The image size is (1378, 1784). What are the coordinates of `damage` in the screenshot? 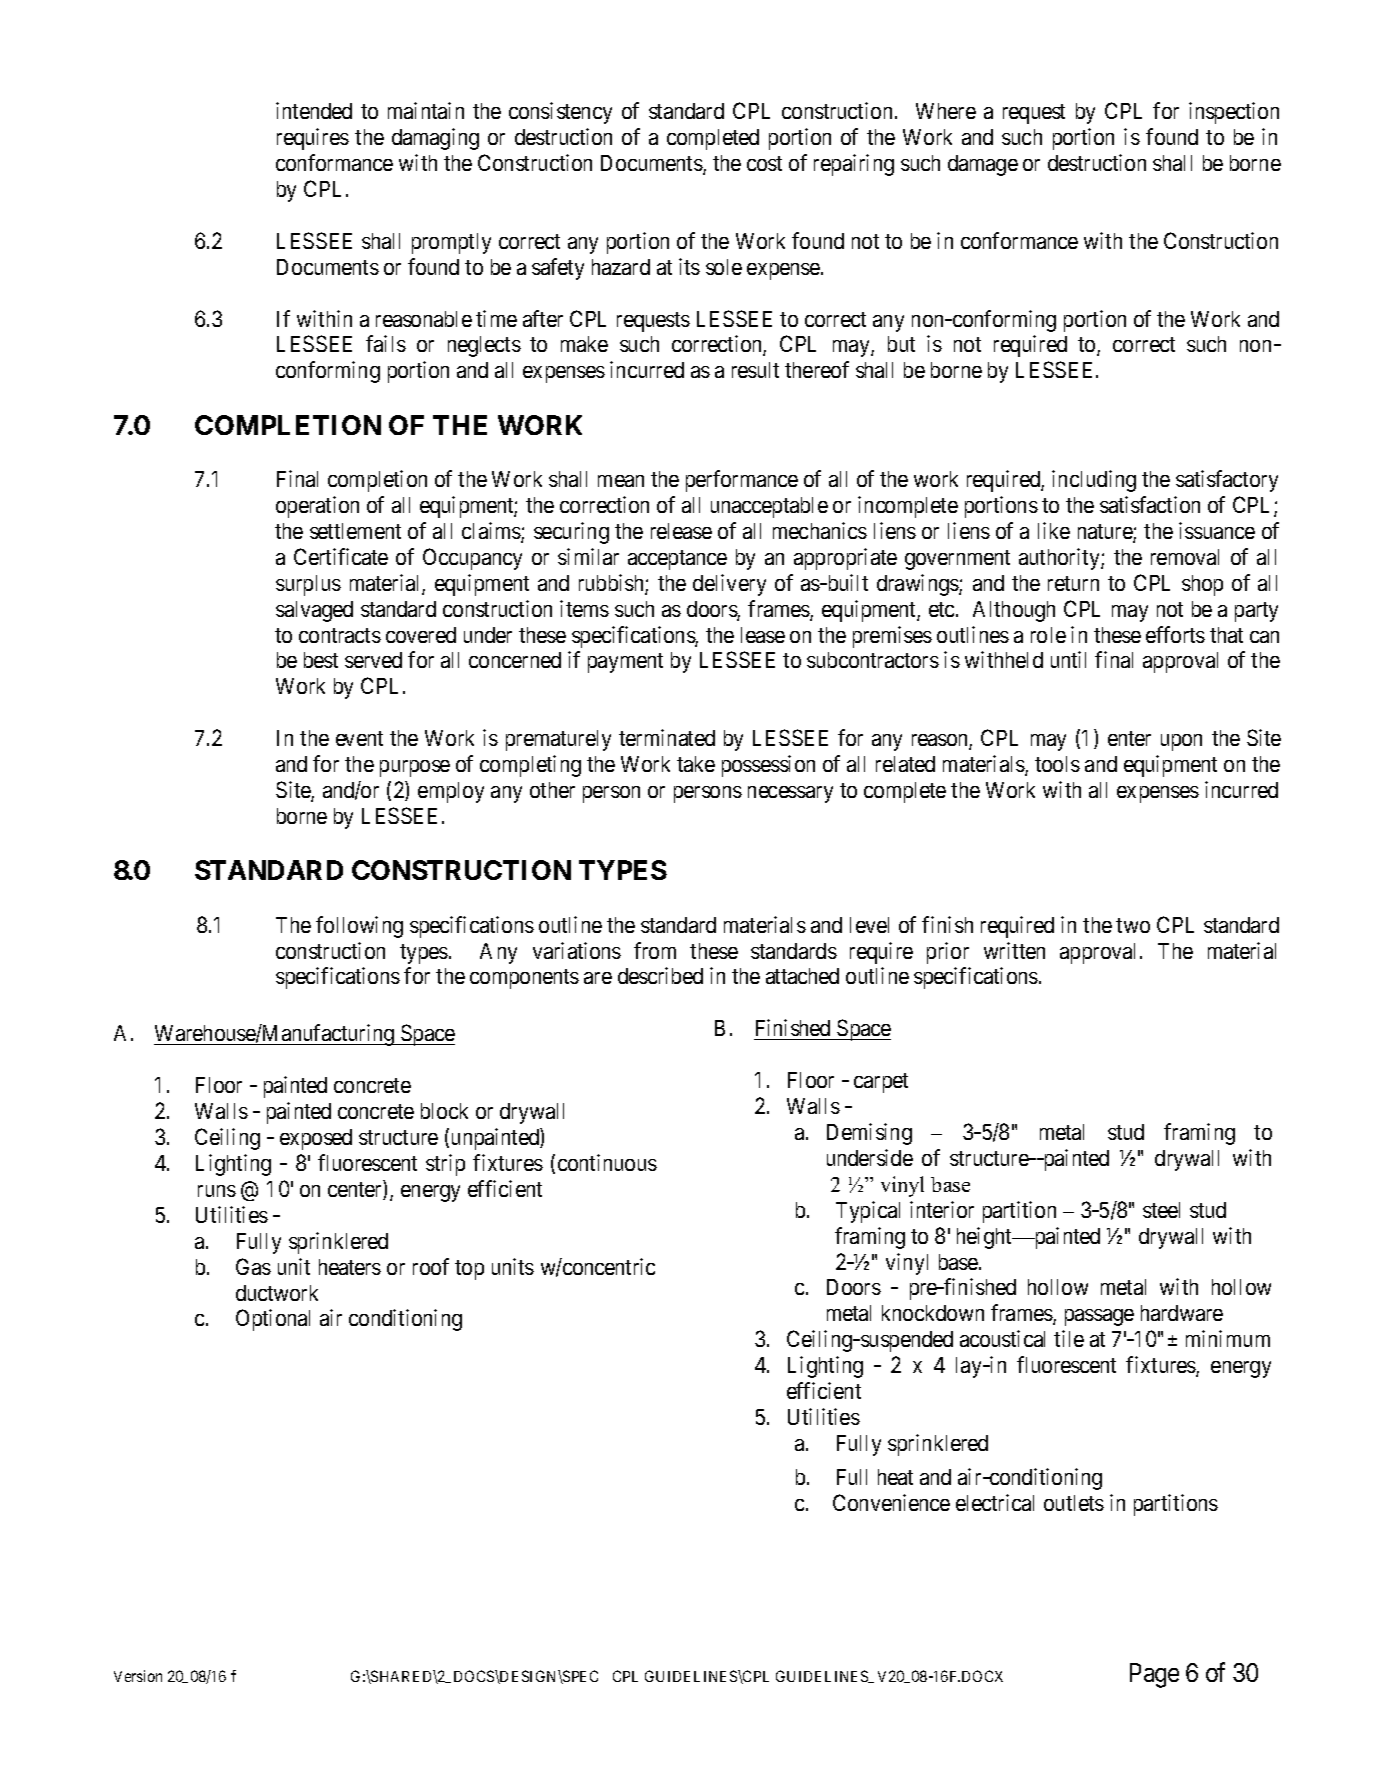 It's located at (983, 165).
